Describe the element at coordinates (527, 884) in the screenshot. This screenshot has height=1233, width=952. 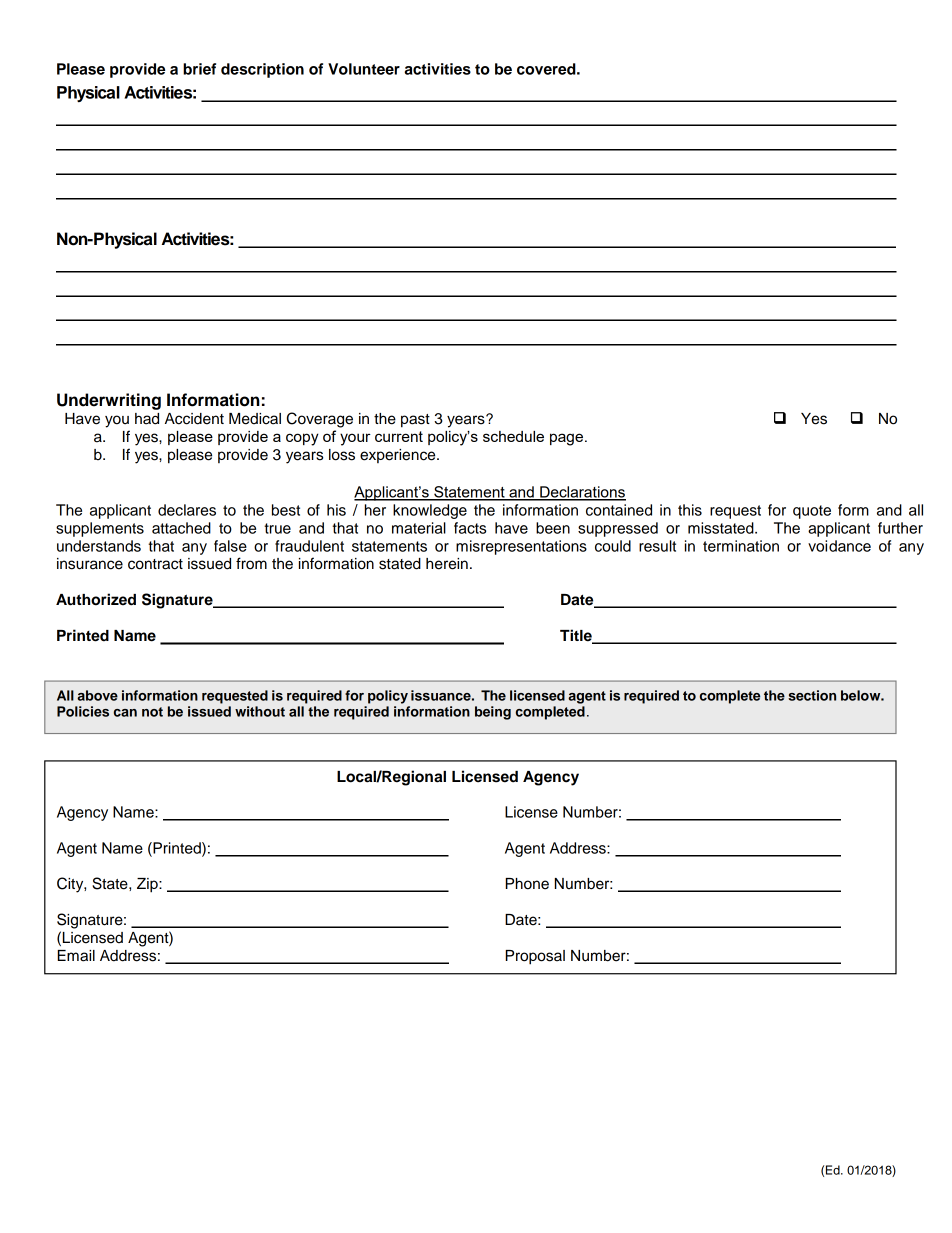
I see `Phone` at that location.
